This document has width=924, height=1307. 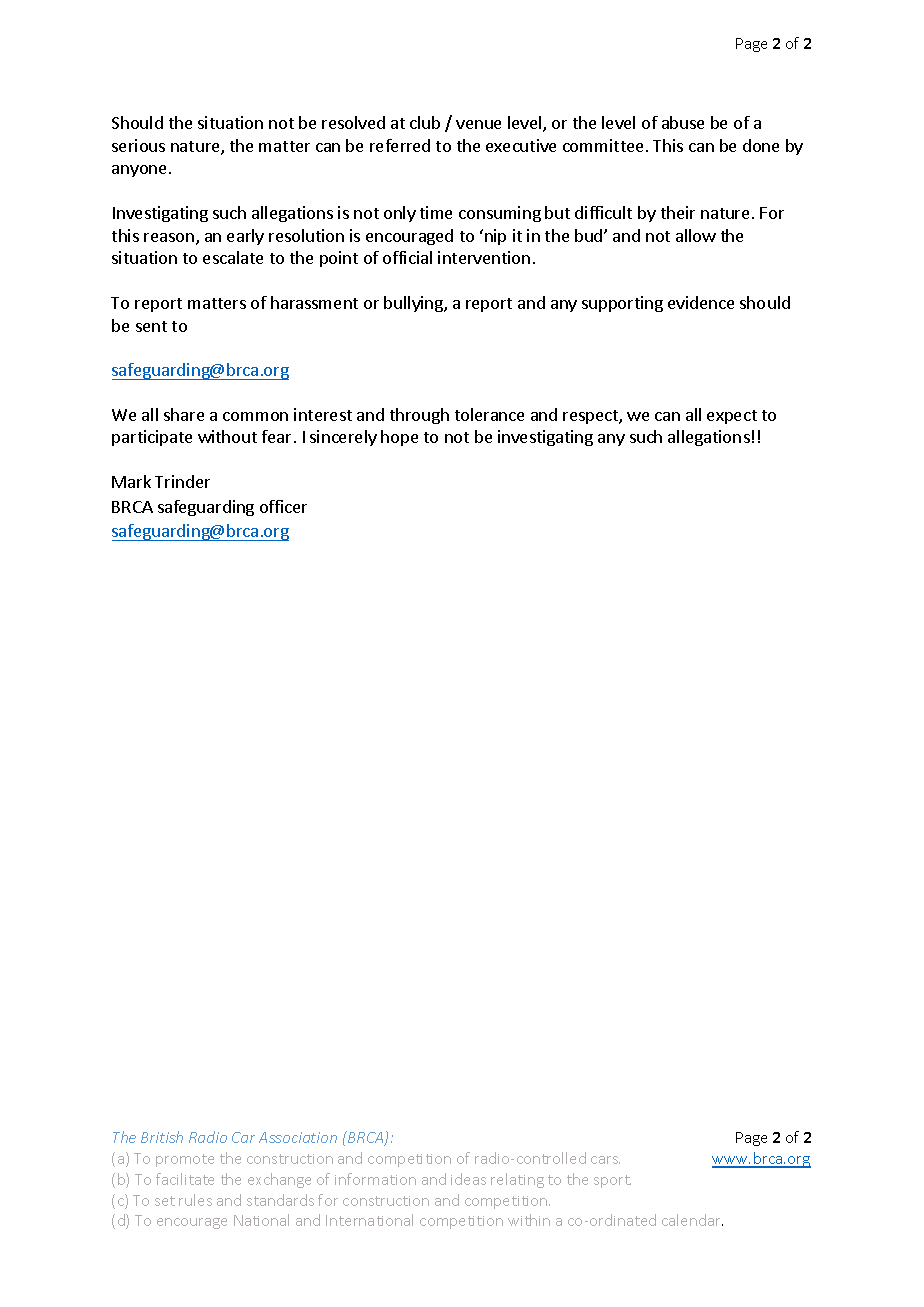 I want to click on Mark, so click(x=131, y=481).
